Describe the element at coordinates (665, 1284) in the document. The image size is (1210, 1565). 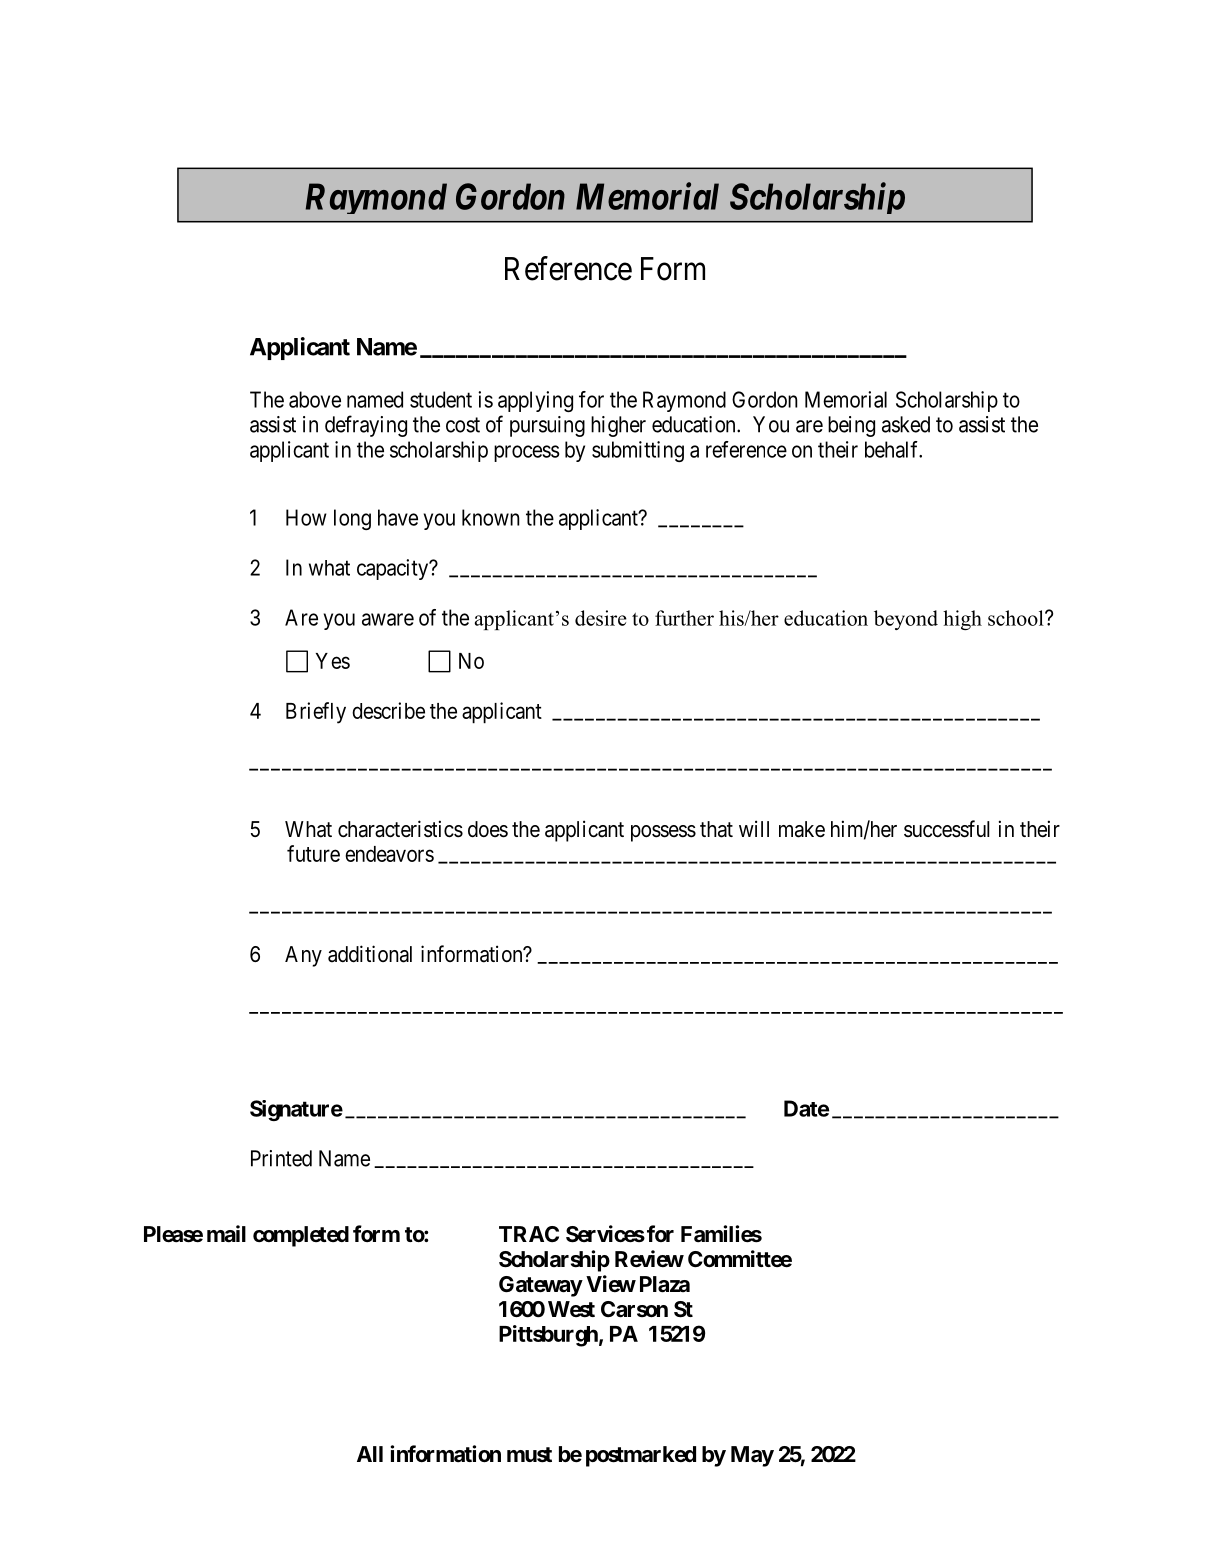
I see `Plaza` at that location.
